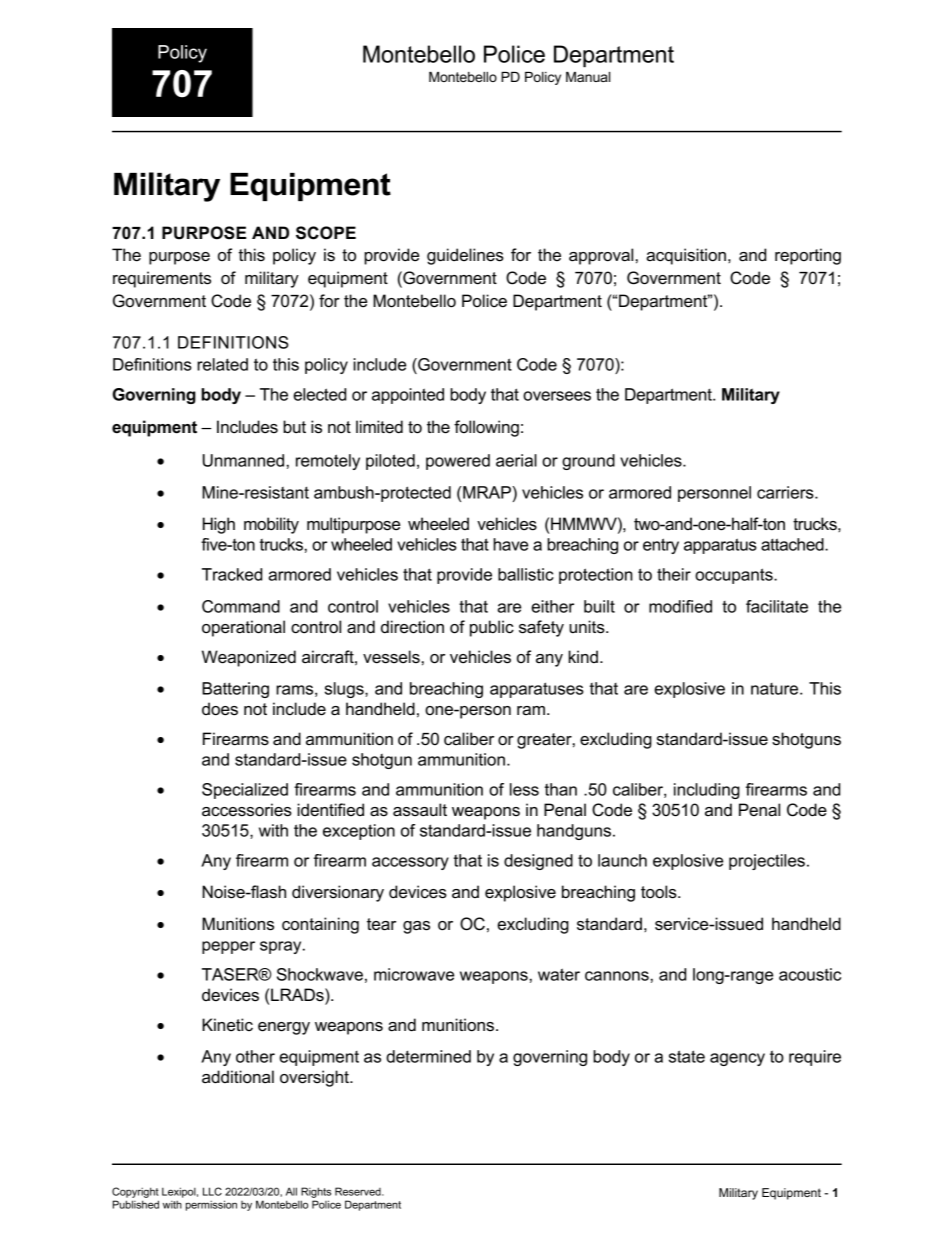  What do you see at coordinates (492, 628) in the screenshot?
I see `public` at bounding box center [492, 628].
